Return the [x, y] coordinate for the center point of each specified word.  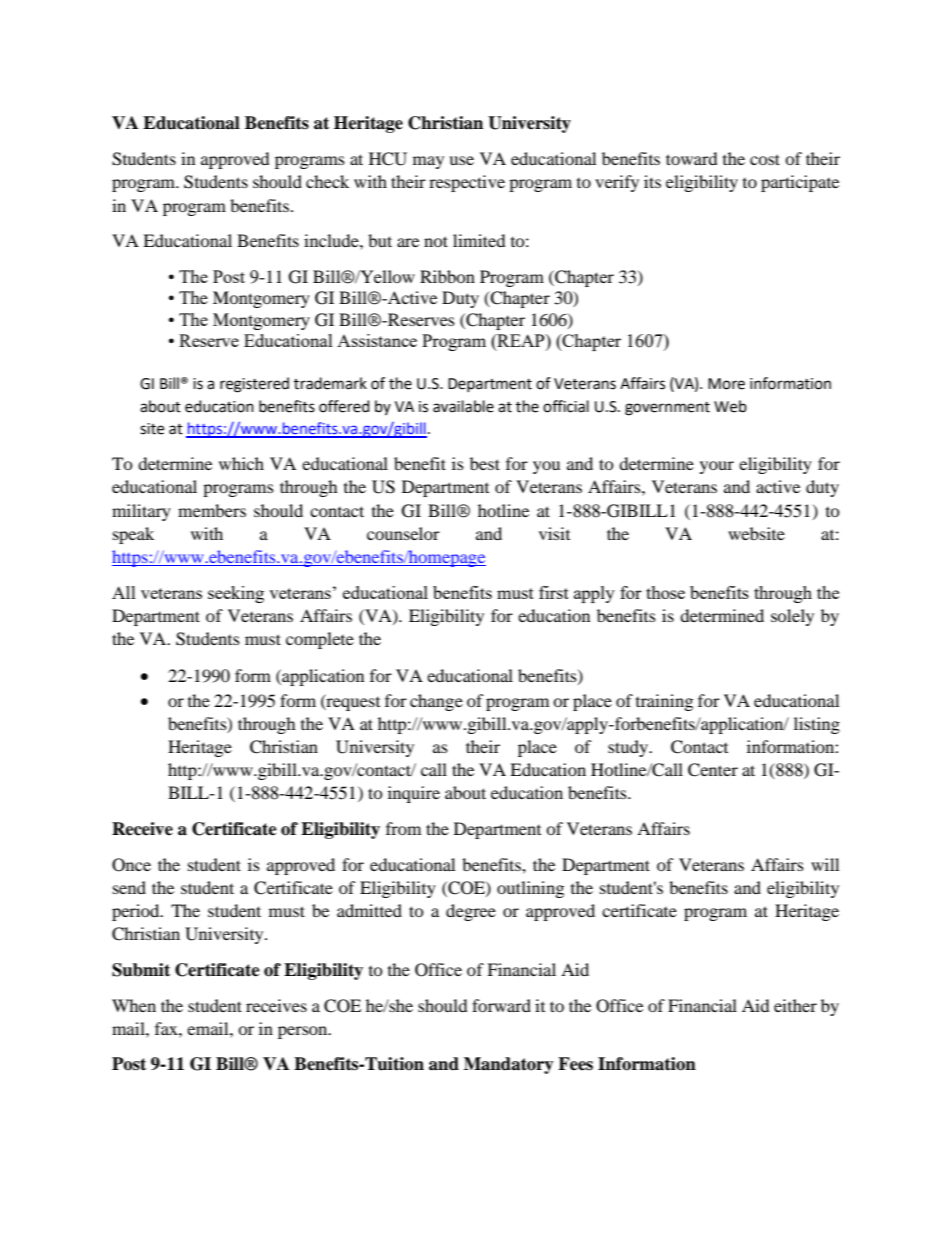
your [717, 467]
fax [167, 1028]
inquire [414, 794]
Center [713, 770]
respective [467, 183]
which [241, 463]
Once [131, 865]
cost [765, 159]
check [327, 181]
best [485, 463]
